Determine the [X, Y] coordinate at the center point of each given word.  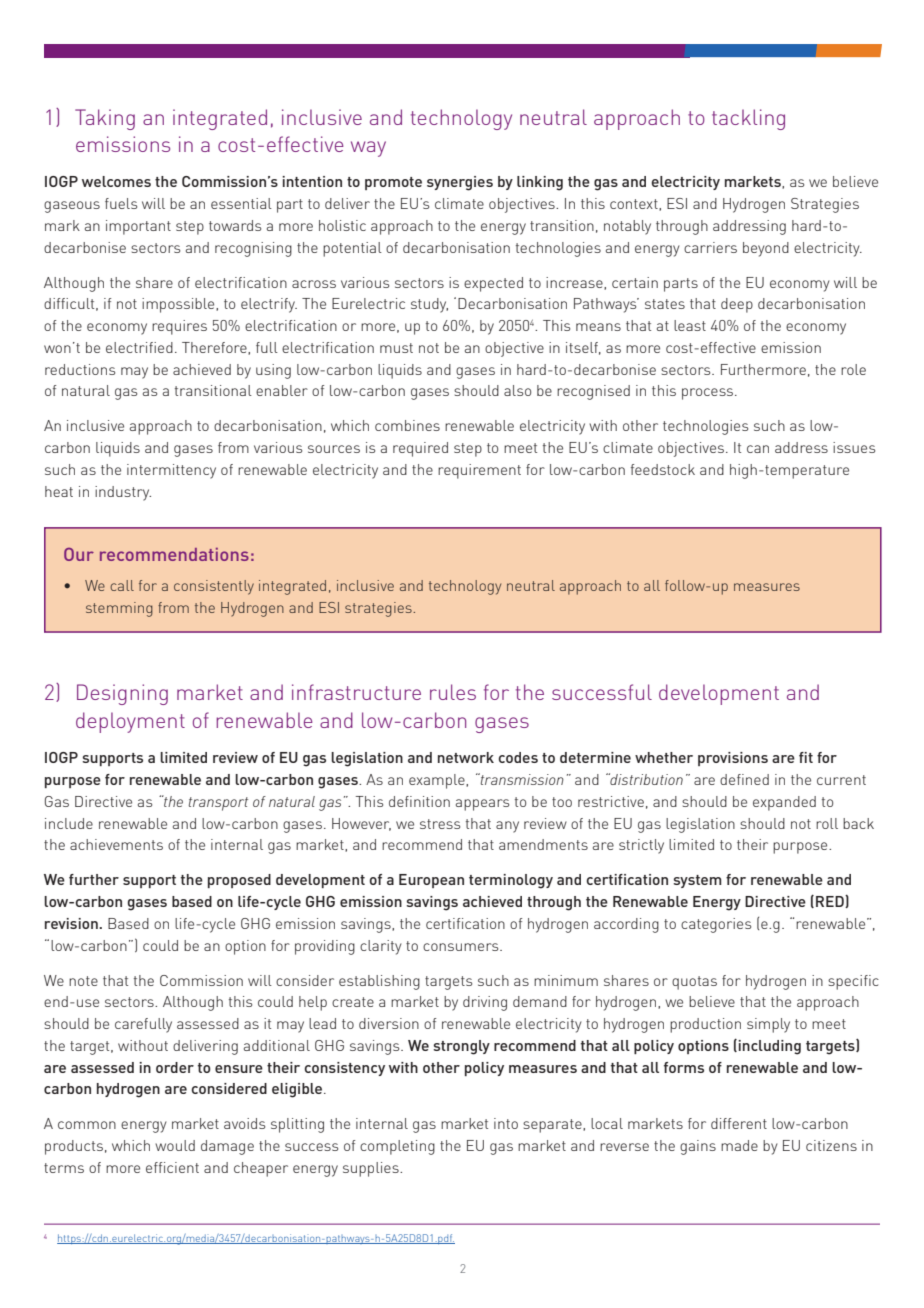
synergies [460, 183]
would [175, 1145]
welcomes [116, 181]
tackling [748, 119]
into [506, 1123]
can [758, 449]
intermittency [171, 471]
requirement [479, 471]
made [739, 1145]
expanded [784, 803]
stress [440, 824]
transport [218, 804]
